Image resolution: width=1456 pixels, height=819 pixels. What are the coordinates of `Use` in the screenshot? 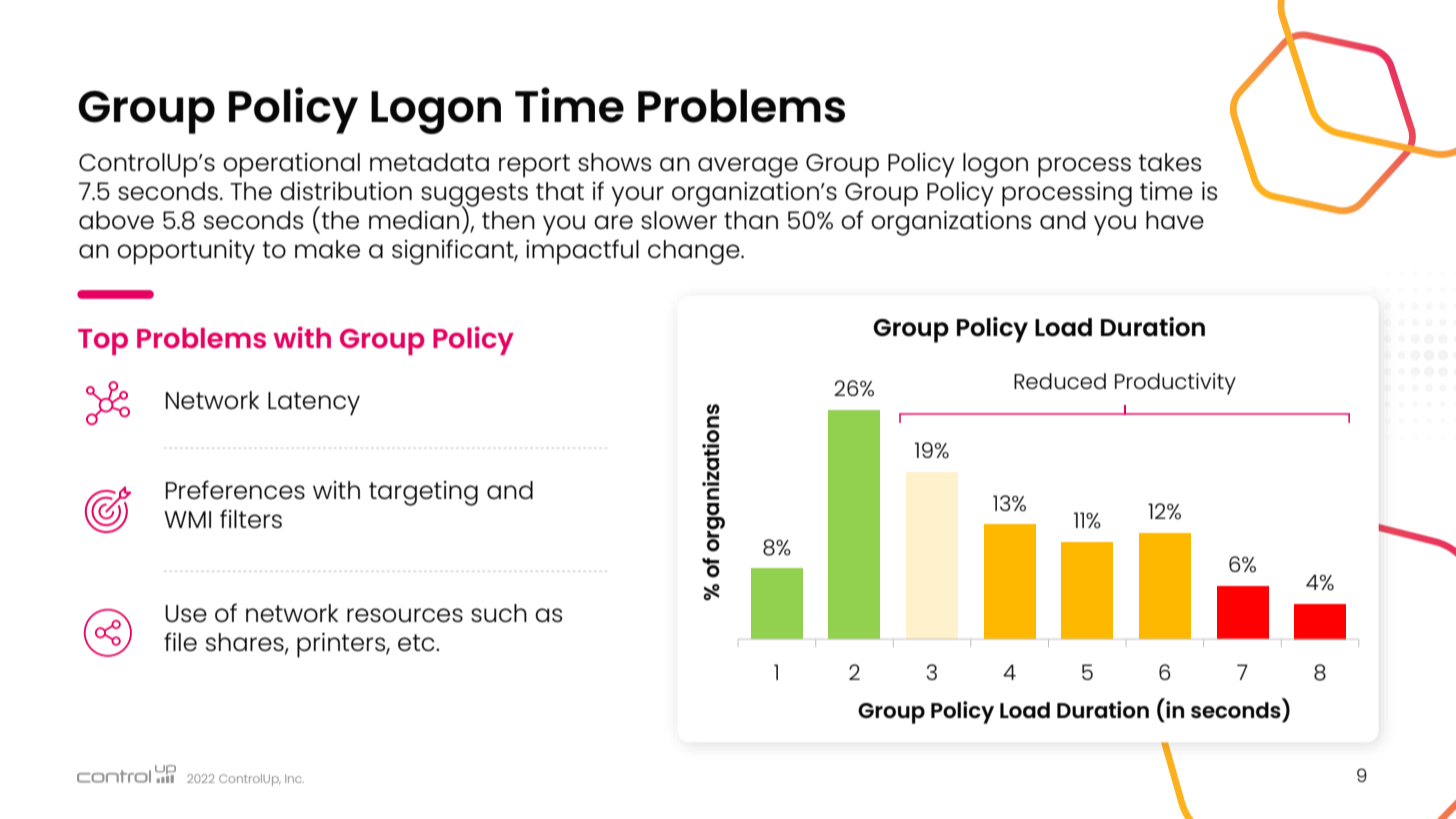 It's located at (186, 613).
